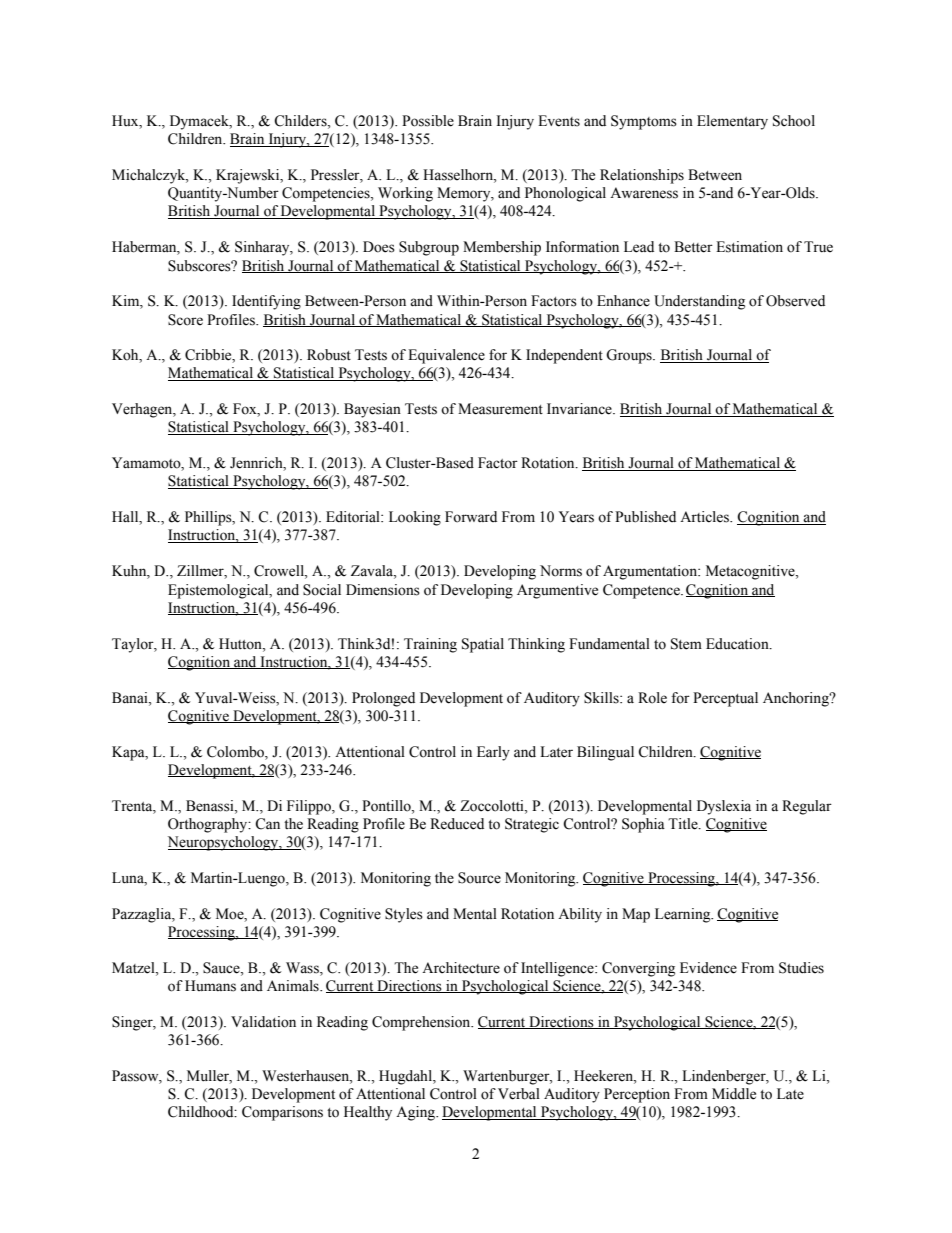 This document has width=952, height=1233. Describe the element at coordinates (738, 644) in the document. I see `Education` at that location.
